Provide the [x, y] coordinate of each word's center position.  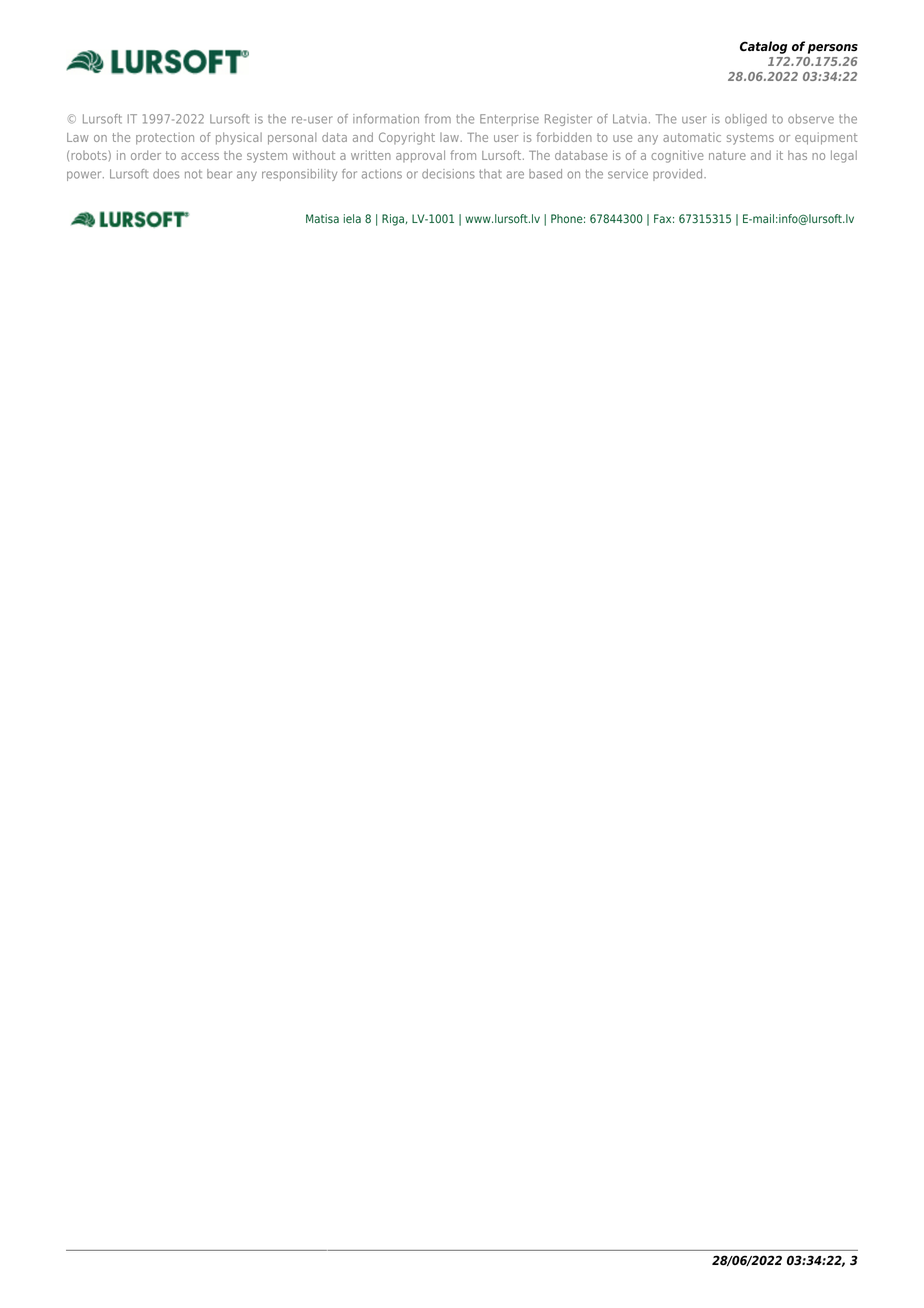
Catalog [763, 47]
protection [165, 138]
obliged [746, 120]
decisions [448, 174]
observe [811, 119]
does [166, 174]
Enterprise [509, 120]
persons [833, 49]
